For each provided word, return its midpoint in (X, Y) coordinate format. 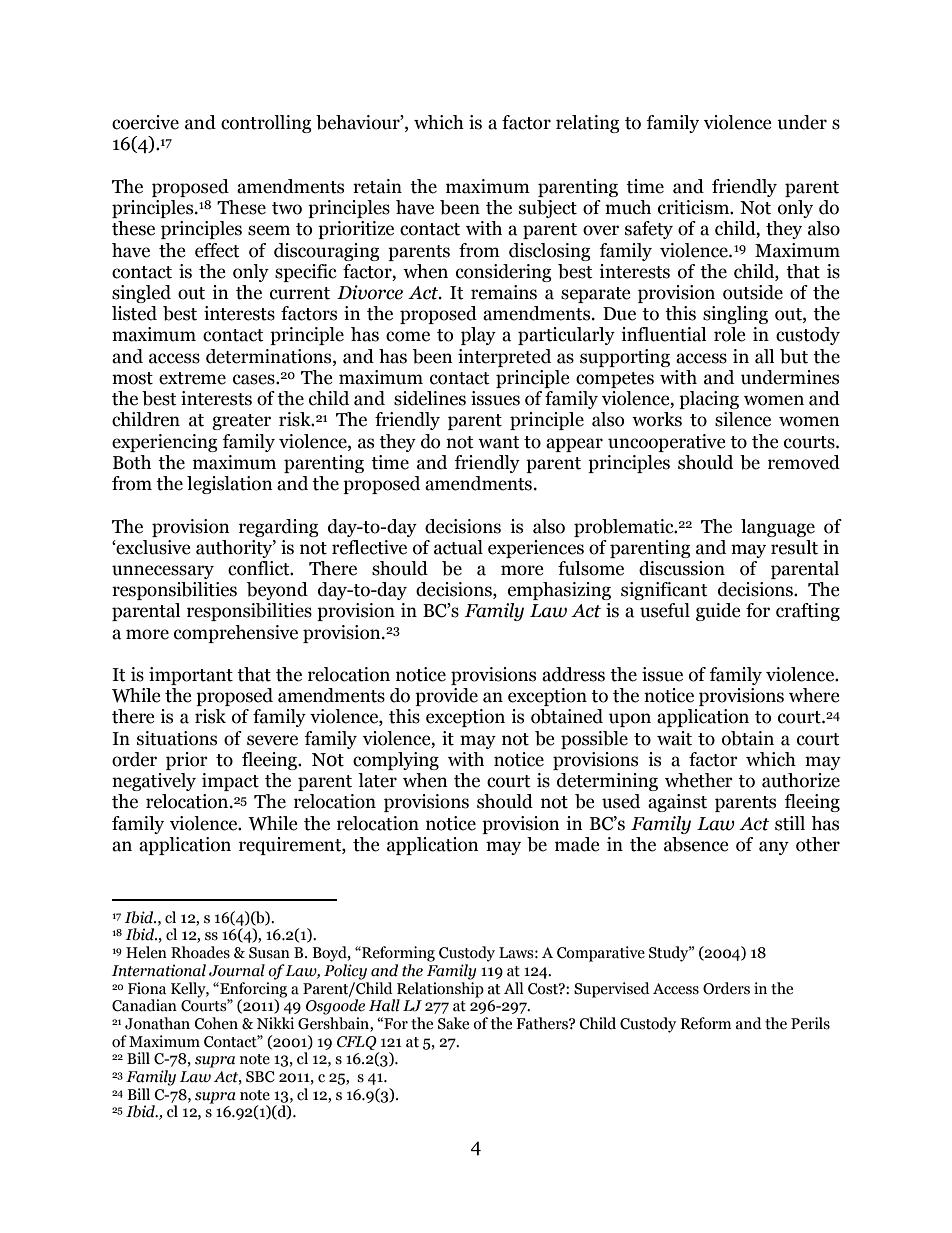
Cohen (216, 1023)
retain (377, 186)
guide (718, 612)
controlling (266, 124)
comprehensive (236, 634)
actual (458, 547)
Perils (810, 1023)
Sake (453, 1023)
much (628, 207)
